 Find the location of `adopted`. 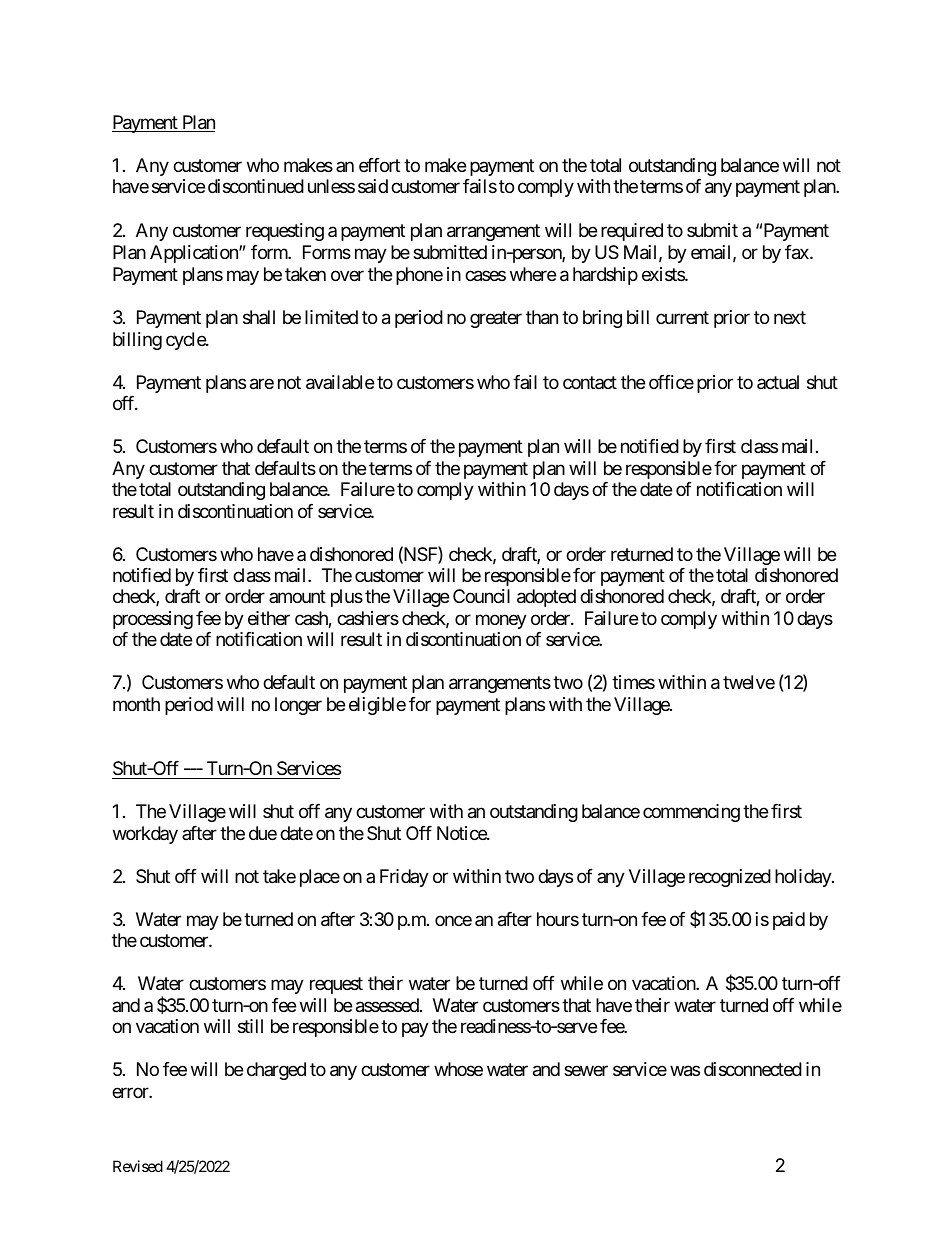

adopted is located at coordinates (546, 598).
